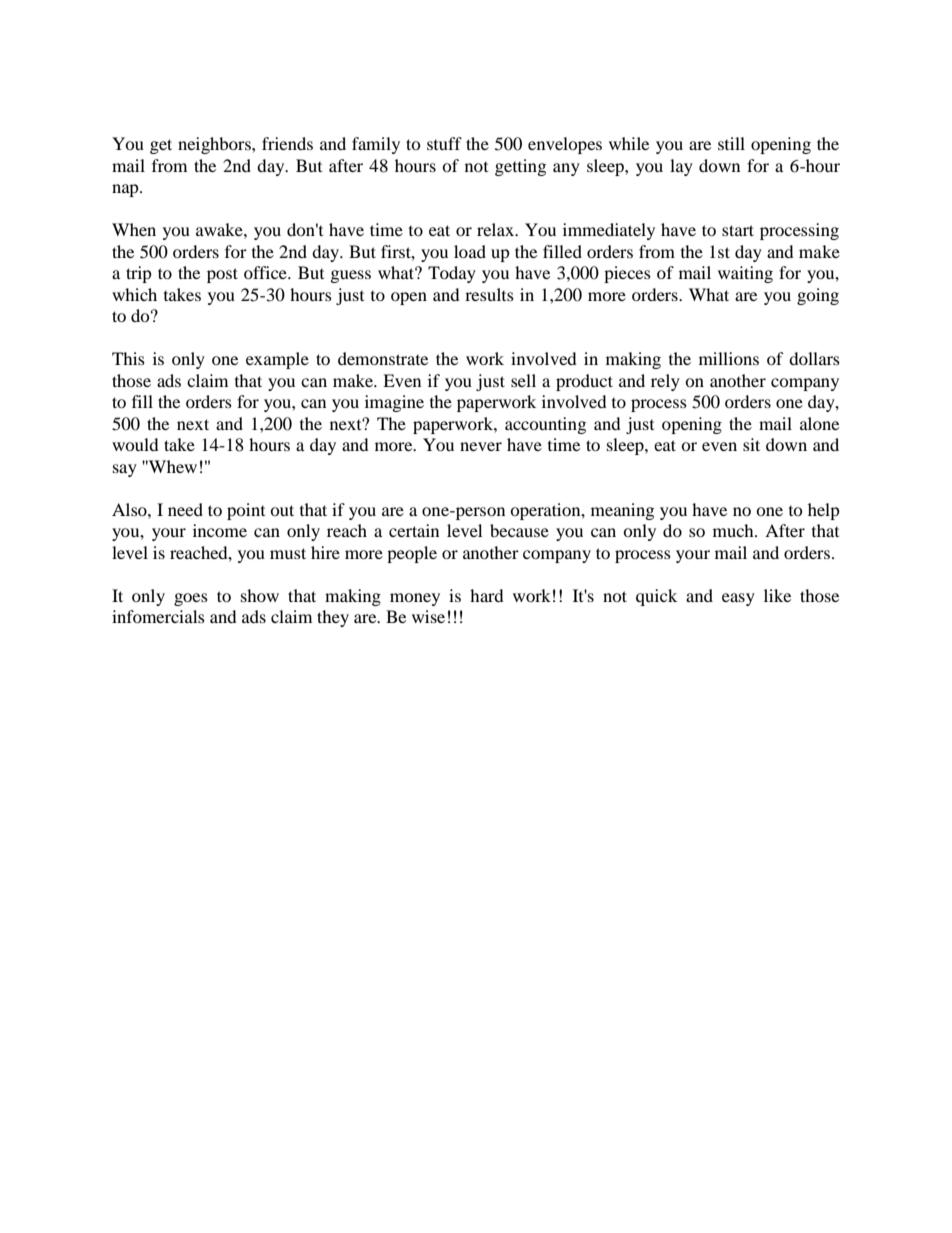 This document has width=952, height=1233. What do you see at coordinates (191, 599) in the document?
I see `goes` at bounding box center [191, 599].
